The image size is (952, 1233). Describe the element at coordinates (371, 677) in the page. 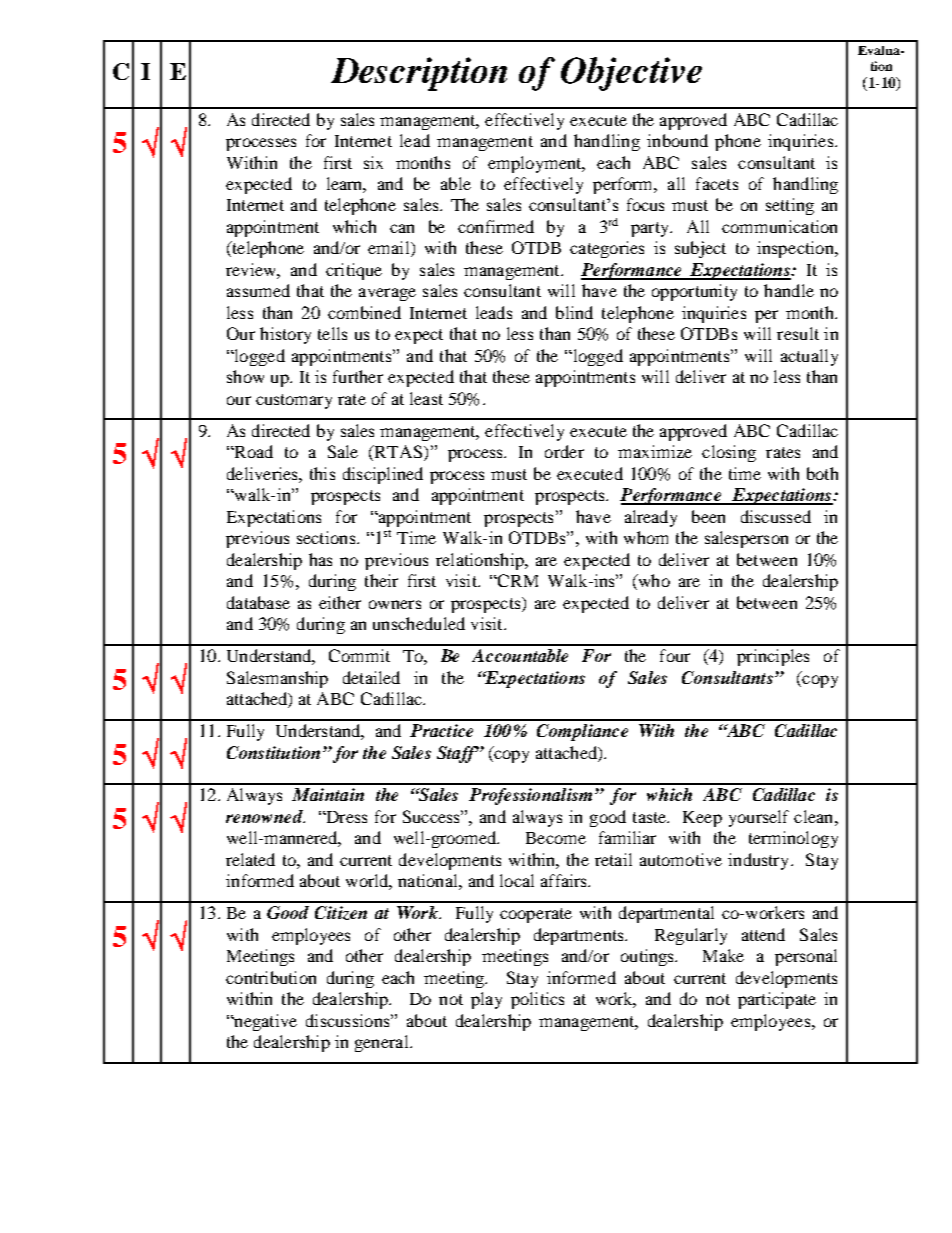

I see `detailed` at that location.
